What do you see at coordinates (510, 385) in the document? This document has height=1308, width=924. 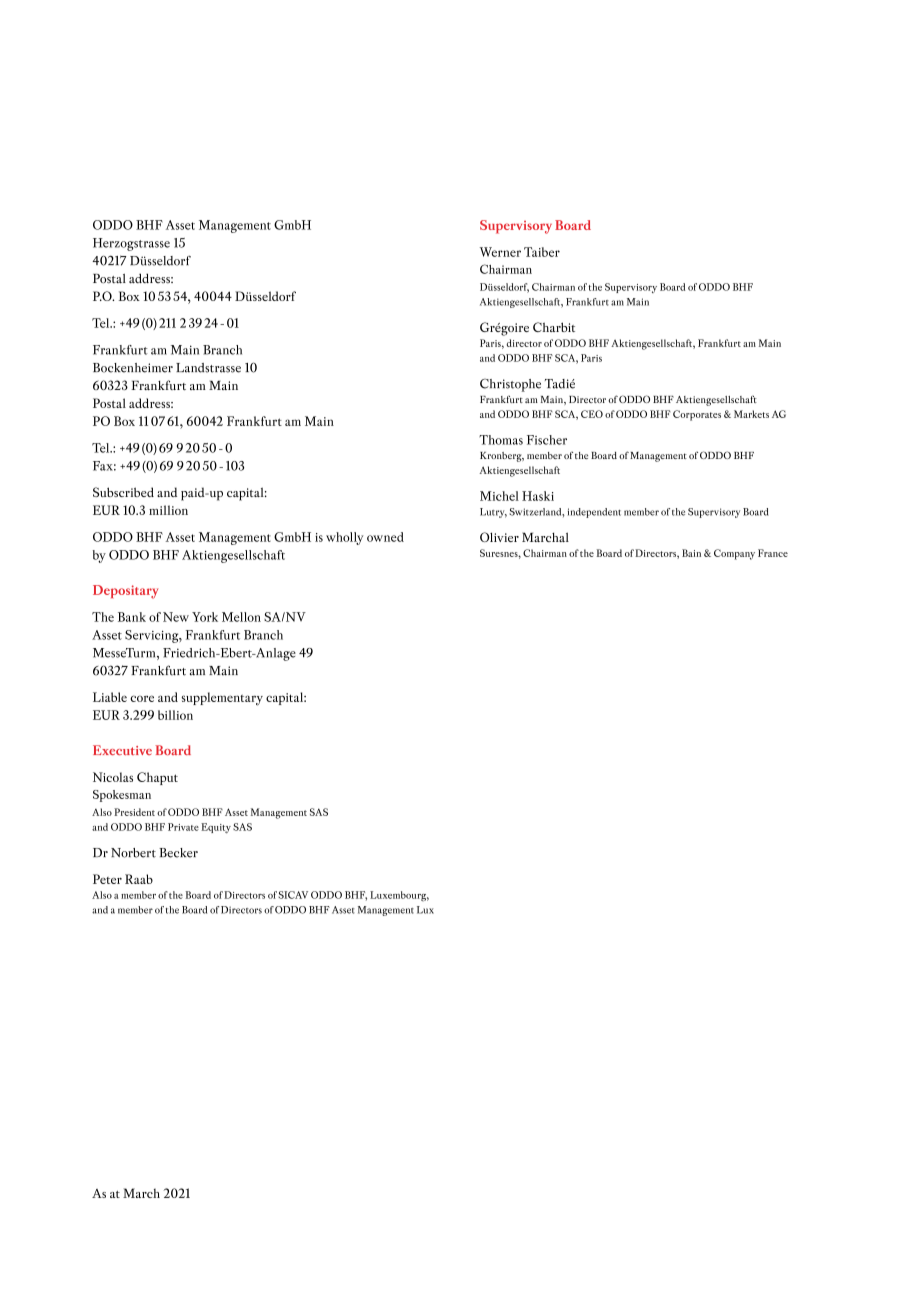 I see `Christophe` at bounding box center [510, 385].
